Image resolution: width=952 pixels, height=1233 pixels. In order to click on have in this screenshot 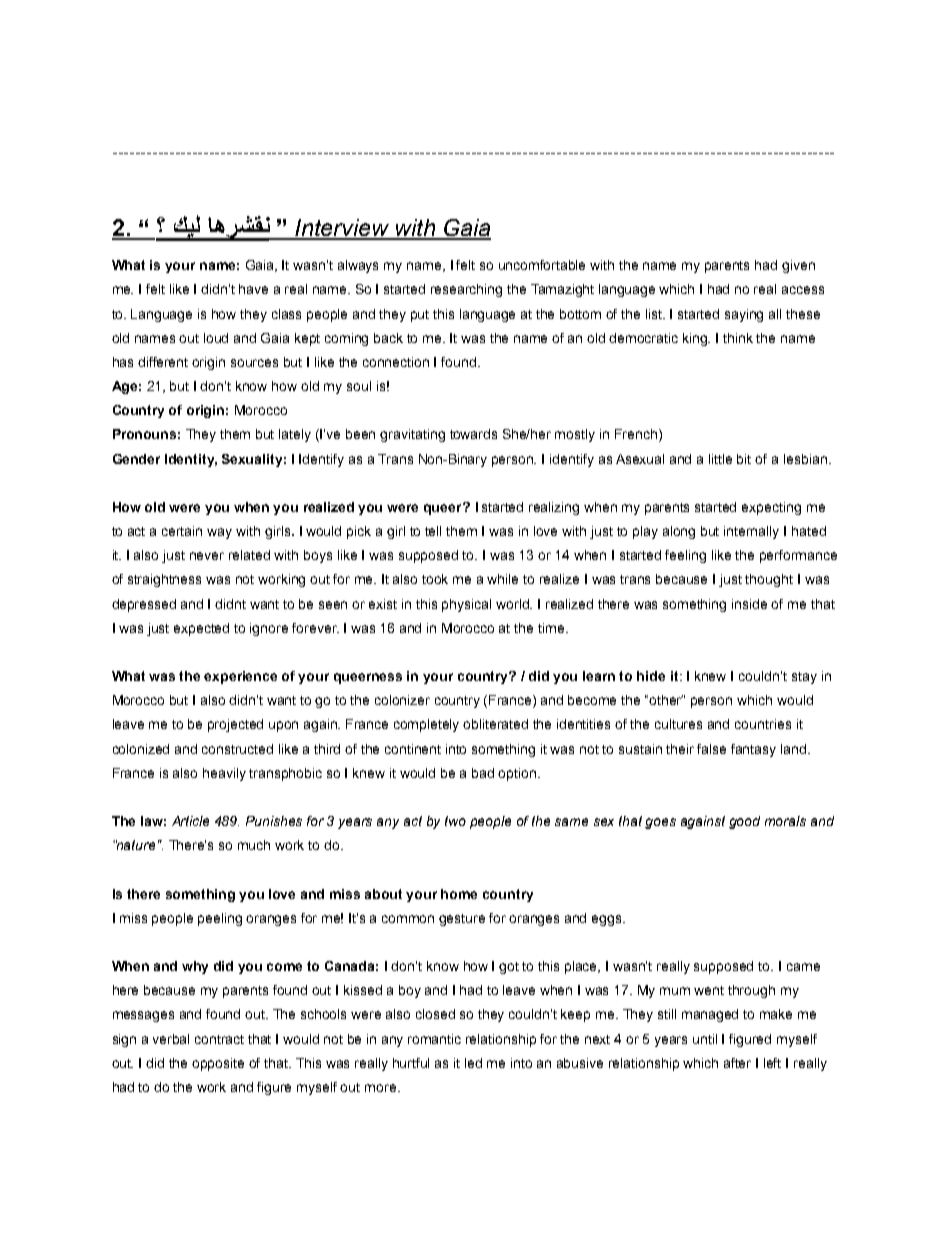, I will do `click(253, 289)`.
